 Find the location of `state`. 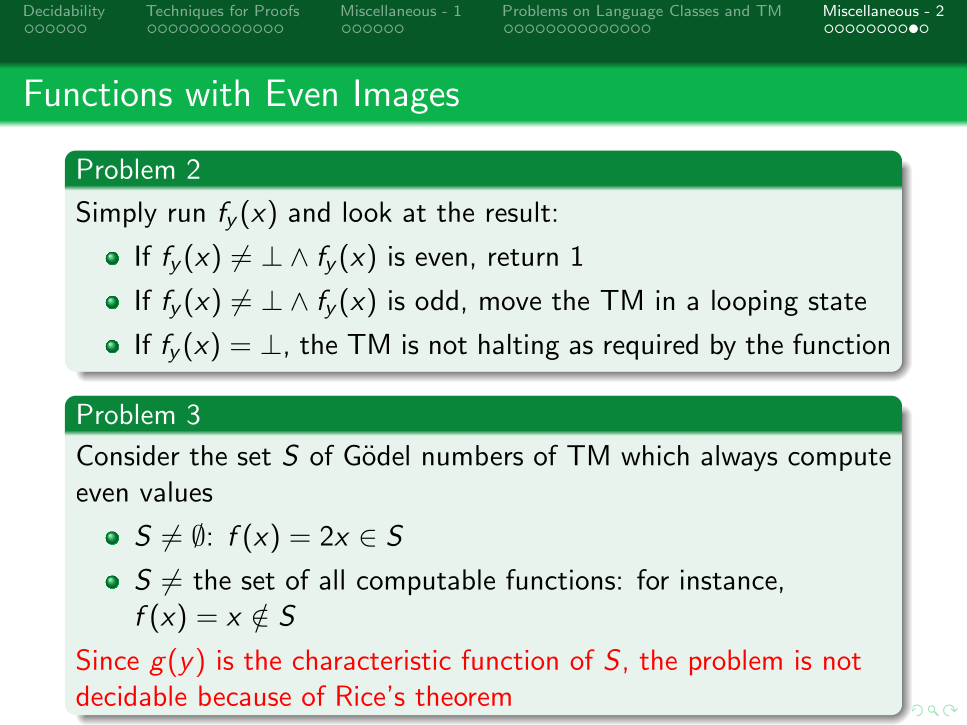

state is located at coordinates (837, 302).
